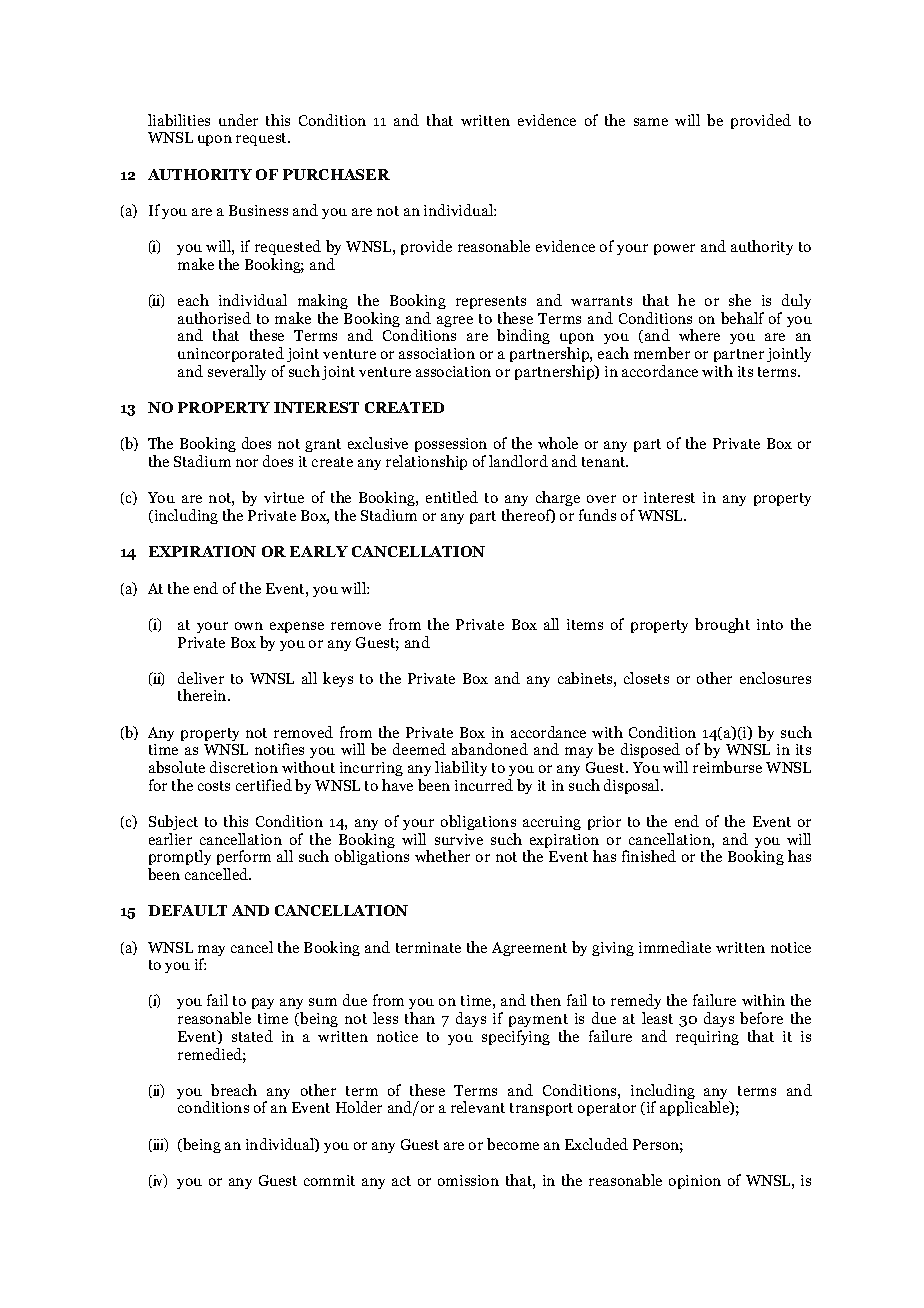 The width and height of the screenshot is (924, 1308). What do you see at coordinates (452, 497) in the screenshot?
I see `entitled` at bounding box center [452, 497].
